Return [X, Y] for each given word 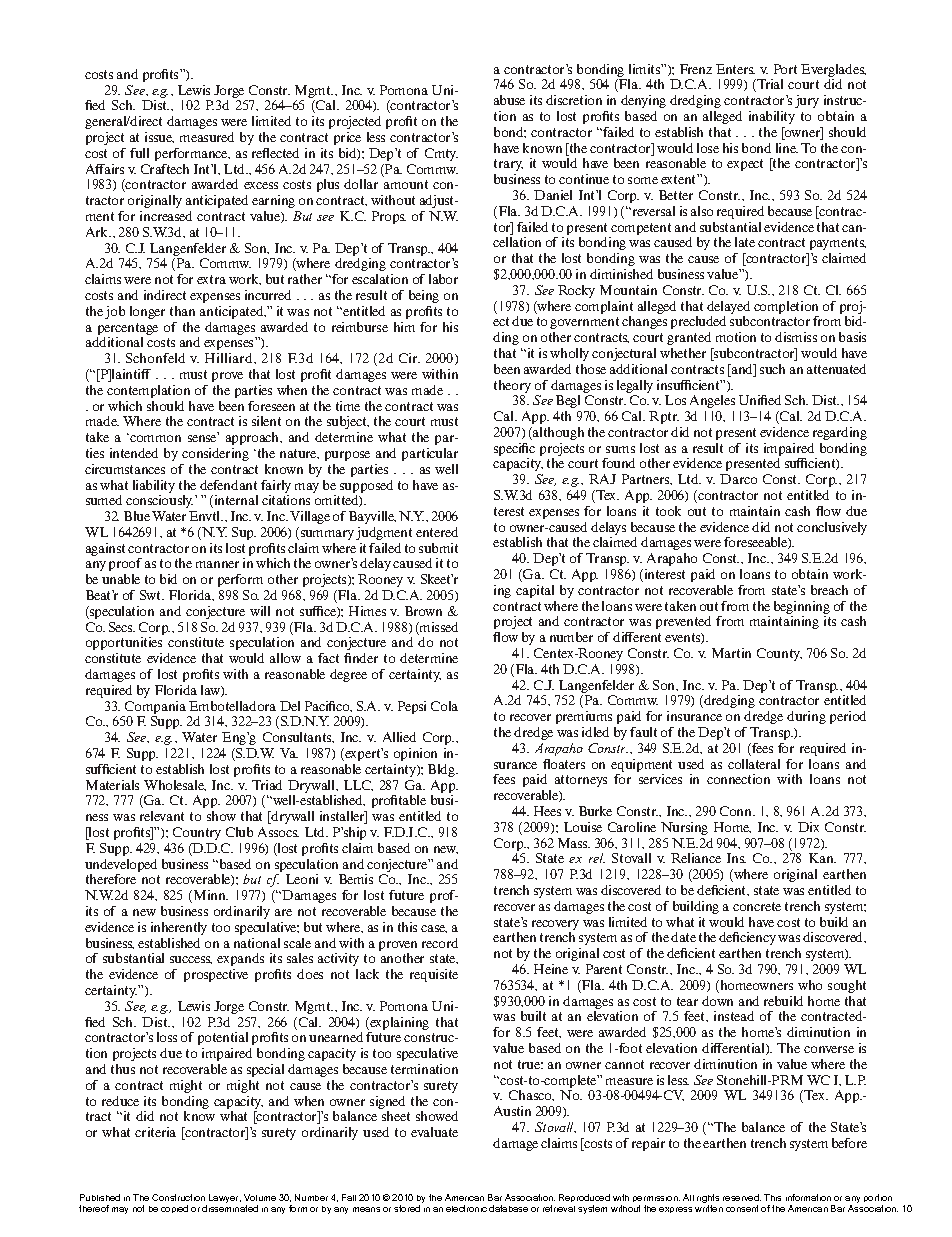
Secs [122, 627]
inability [772, 117]
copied [174, 1209]
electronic [466, 1208]
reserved [742, 1197]
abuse [509, 100]
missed [438, 628]
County [779, 654]
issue [159, 137]
